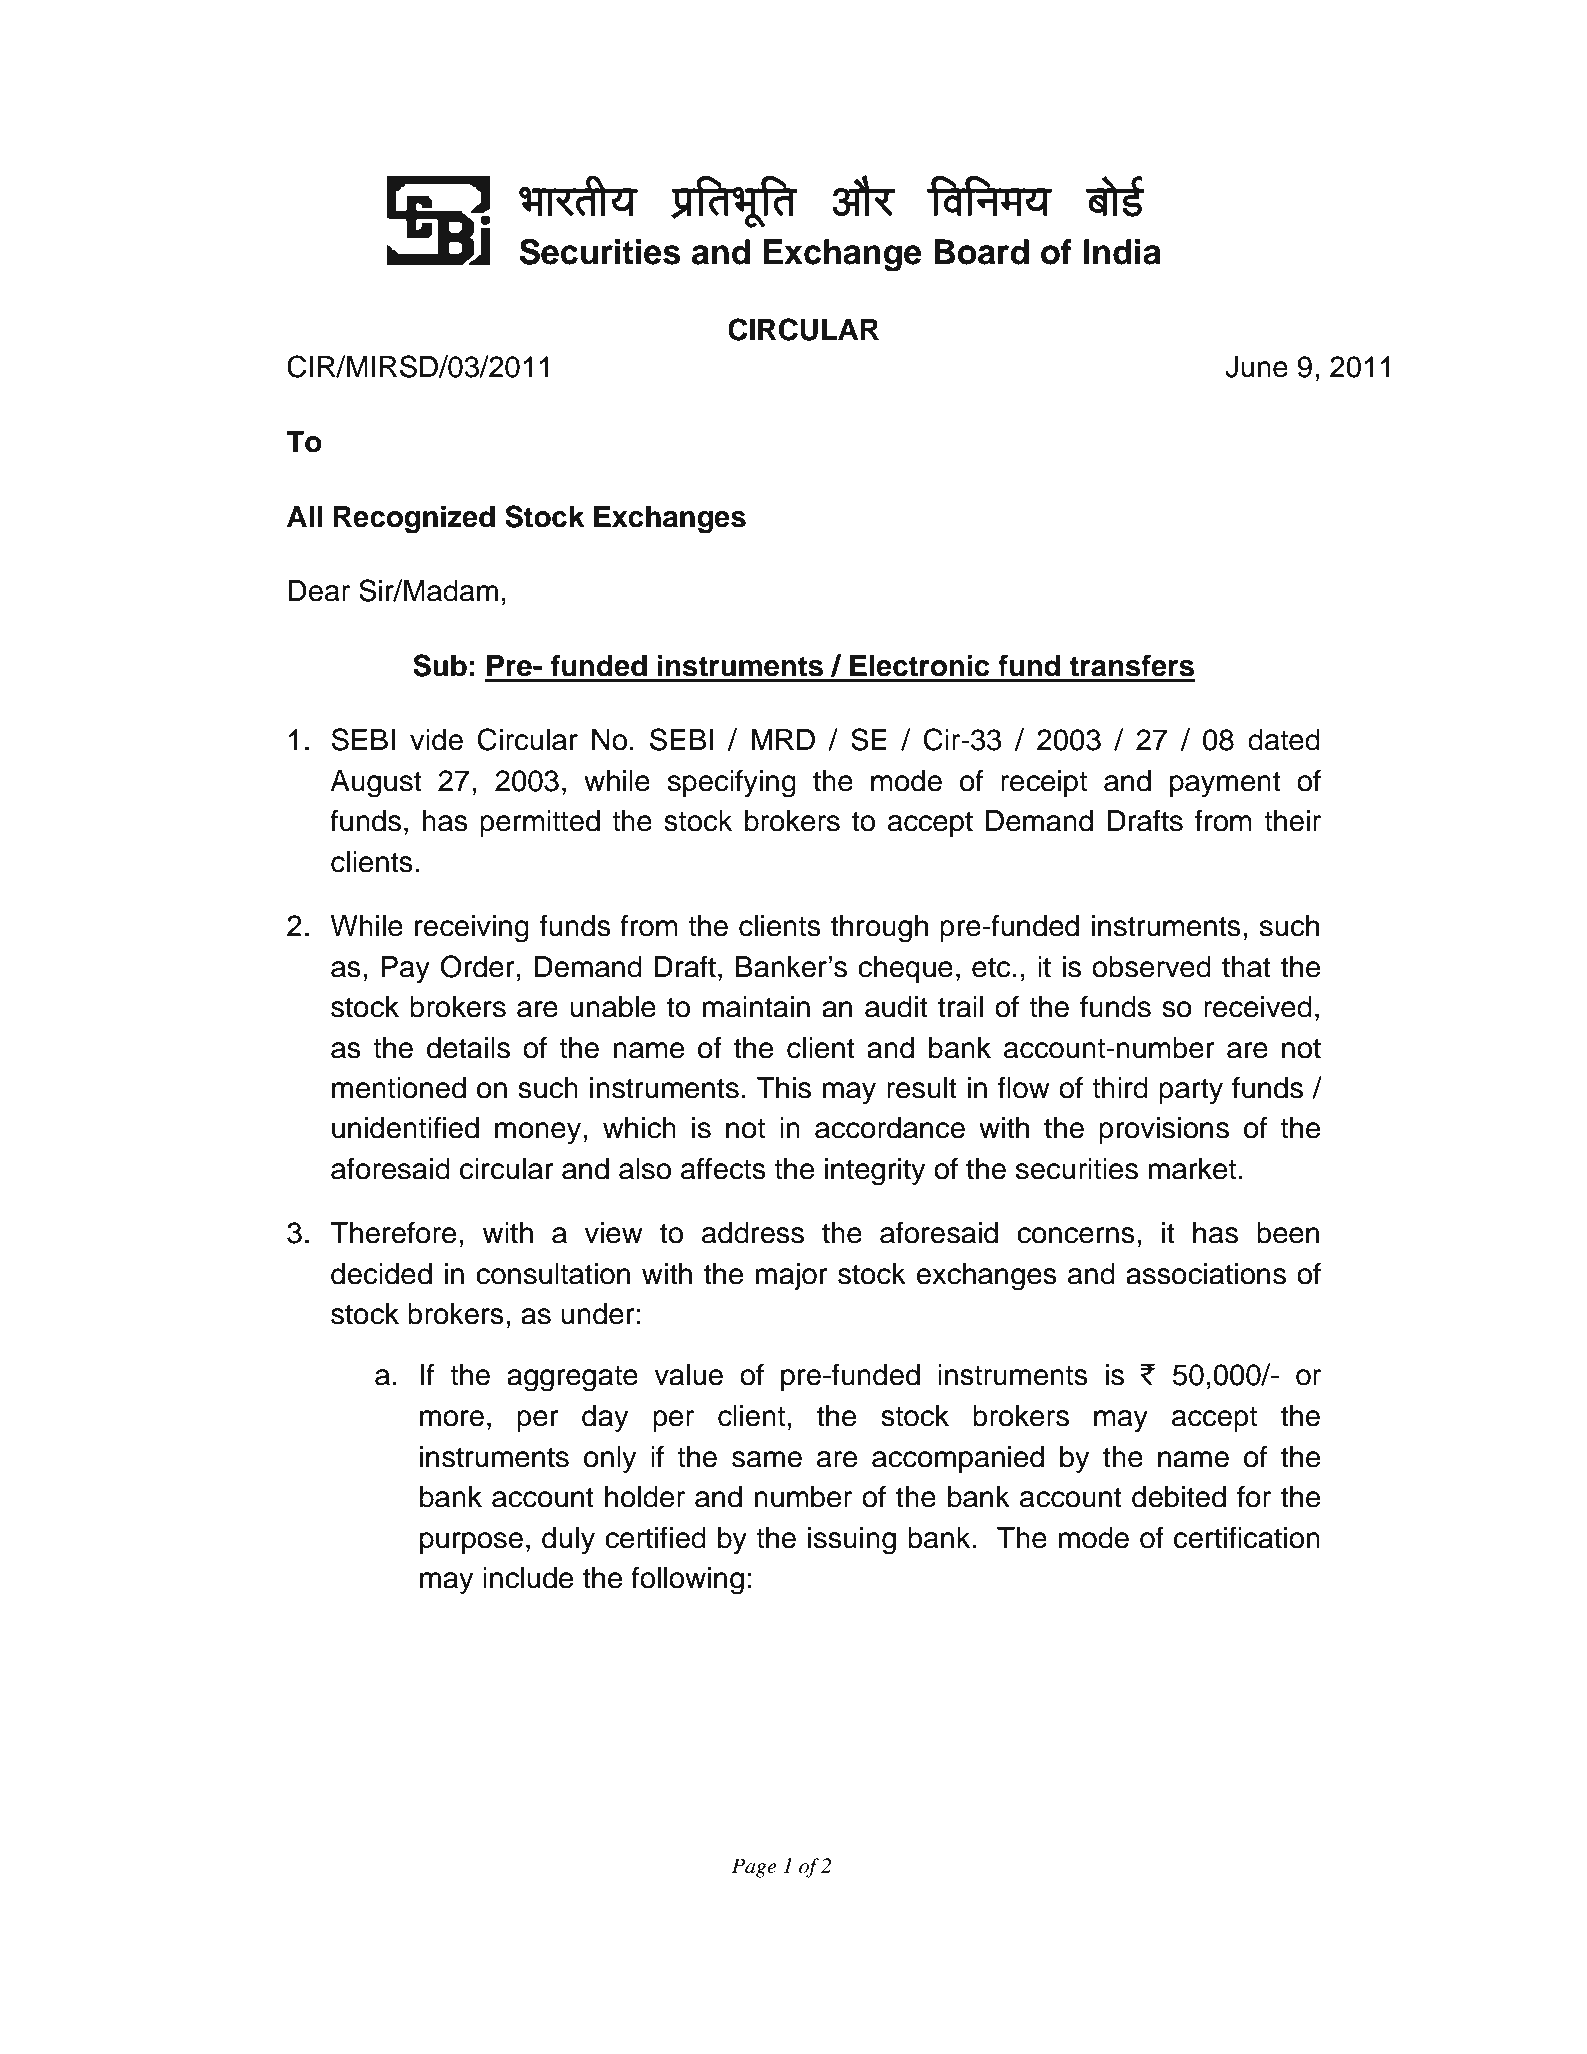  I want to click on MRD, so click(783, 739).
